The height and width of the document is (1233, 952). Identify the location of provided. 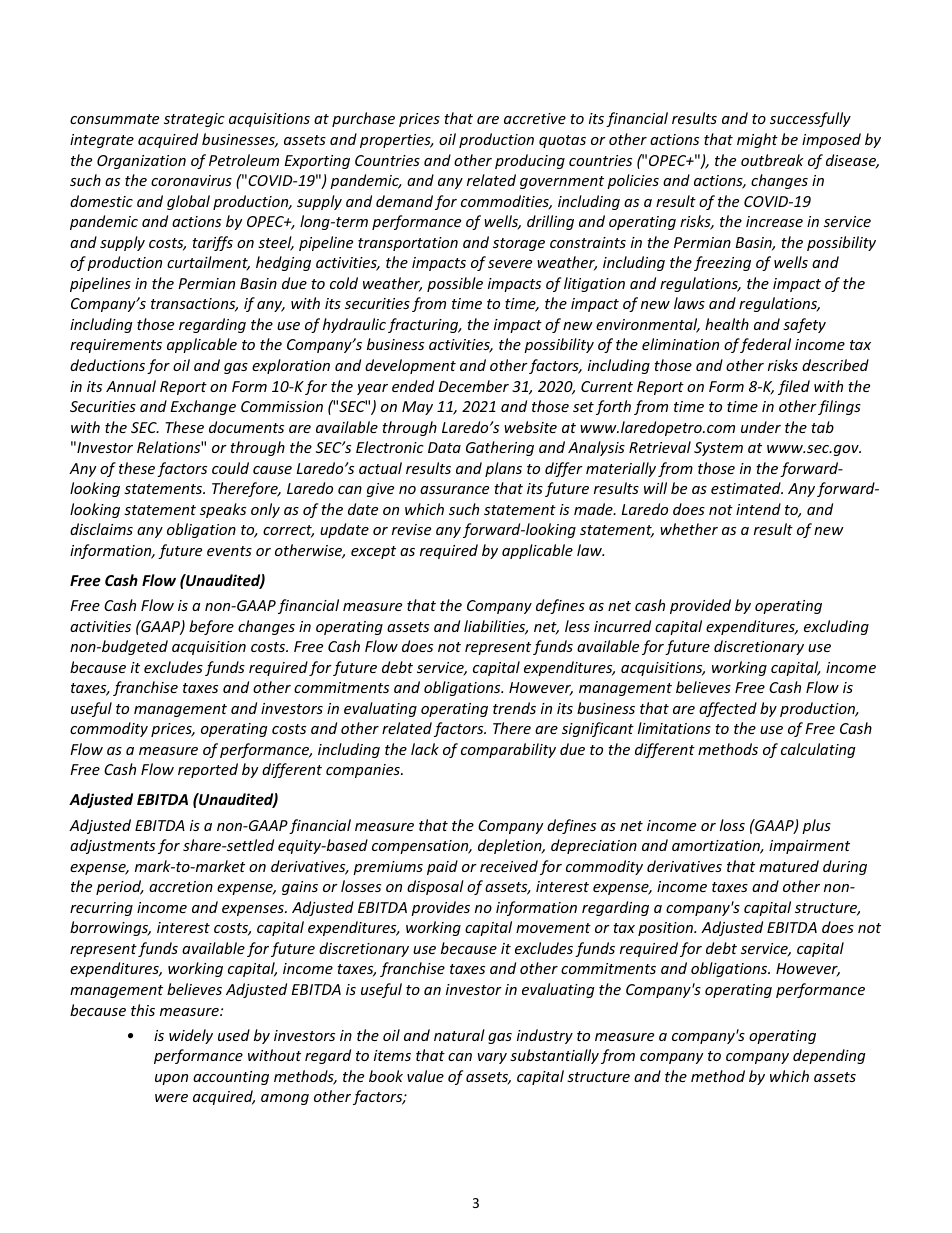
(700, 606).
